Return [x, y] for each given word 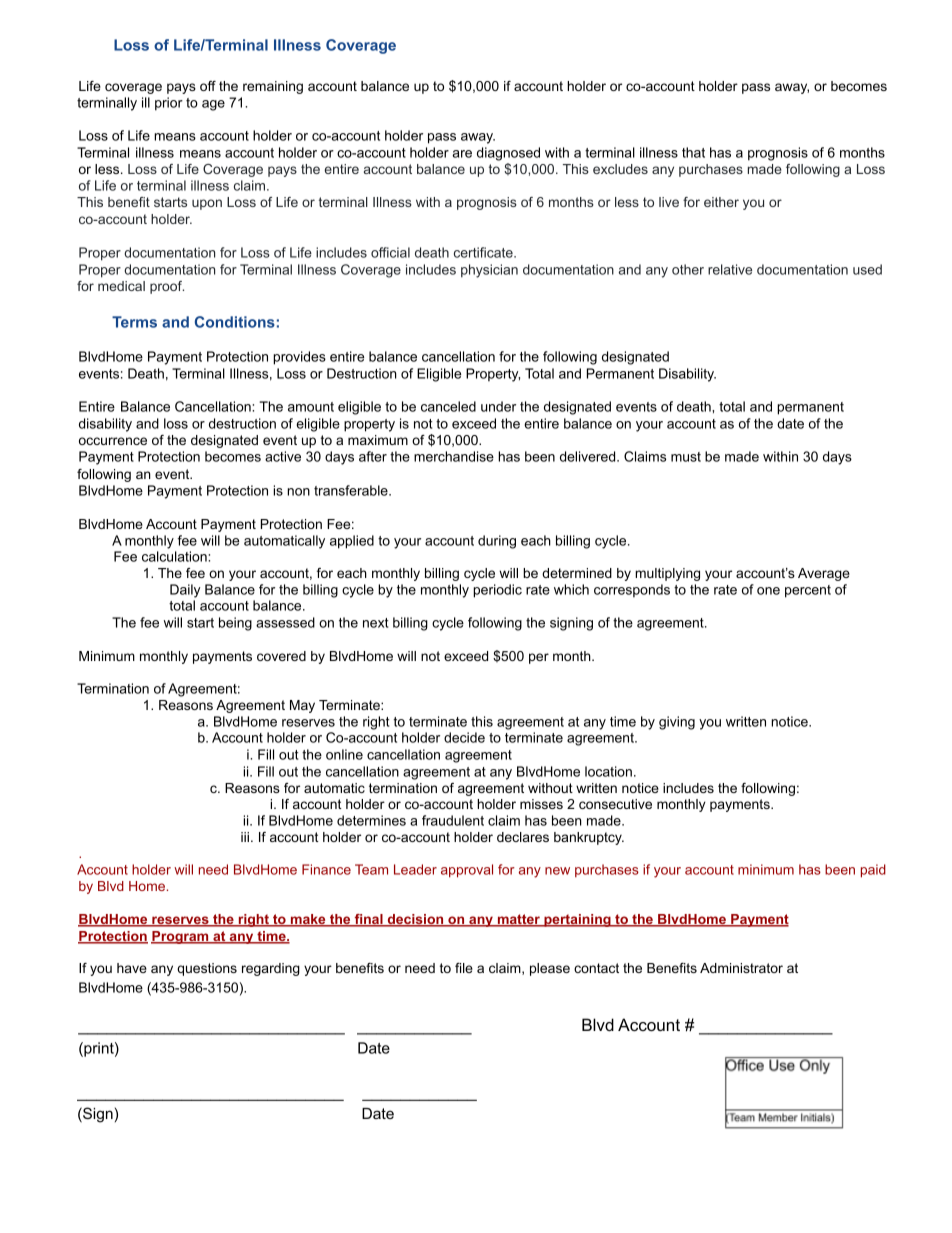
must [686, 457]
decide [464, 737]
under [498, 406]
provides [299, 358]
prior [169, 104]
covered [281, 656]
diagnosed [508, 154]
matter [518, 920]
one [768, 591]
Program [181, 937]
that [693, 152]
